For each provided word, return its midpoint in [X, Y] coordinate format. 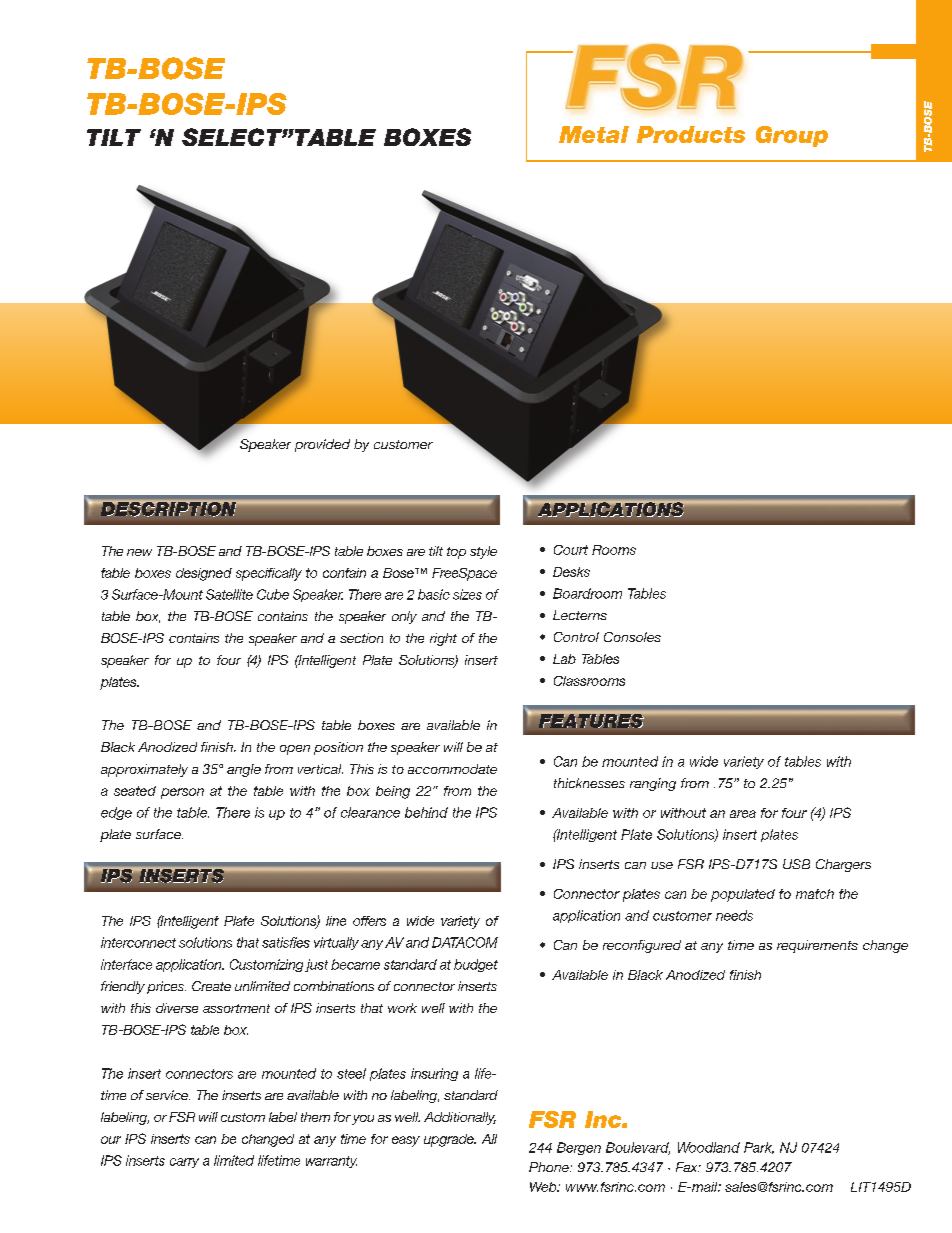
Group [792, 136]
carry [184, 1163]
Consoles [632, 637]
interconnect [138, 942]
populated [743, 895]
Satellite [229, 594]
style [483, 552]
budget [476, 965]
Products [691, 134]
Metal [594, 134]
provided [322, 445]
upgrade [450, 1140]
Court [571, 550]
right [443, 639]
